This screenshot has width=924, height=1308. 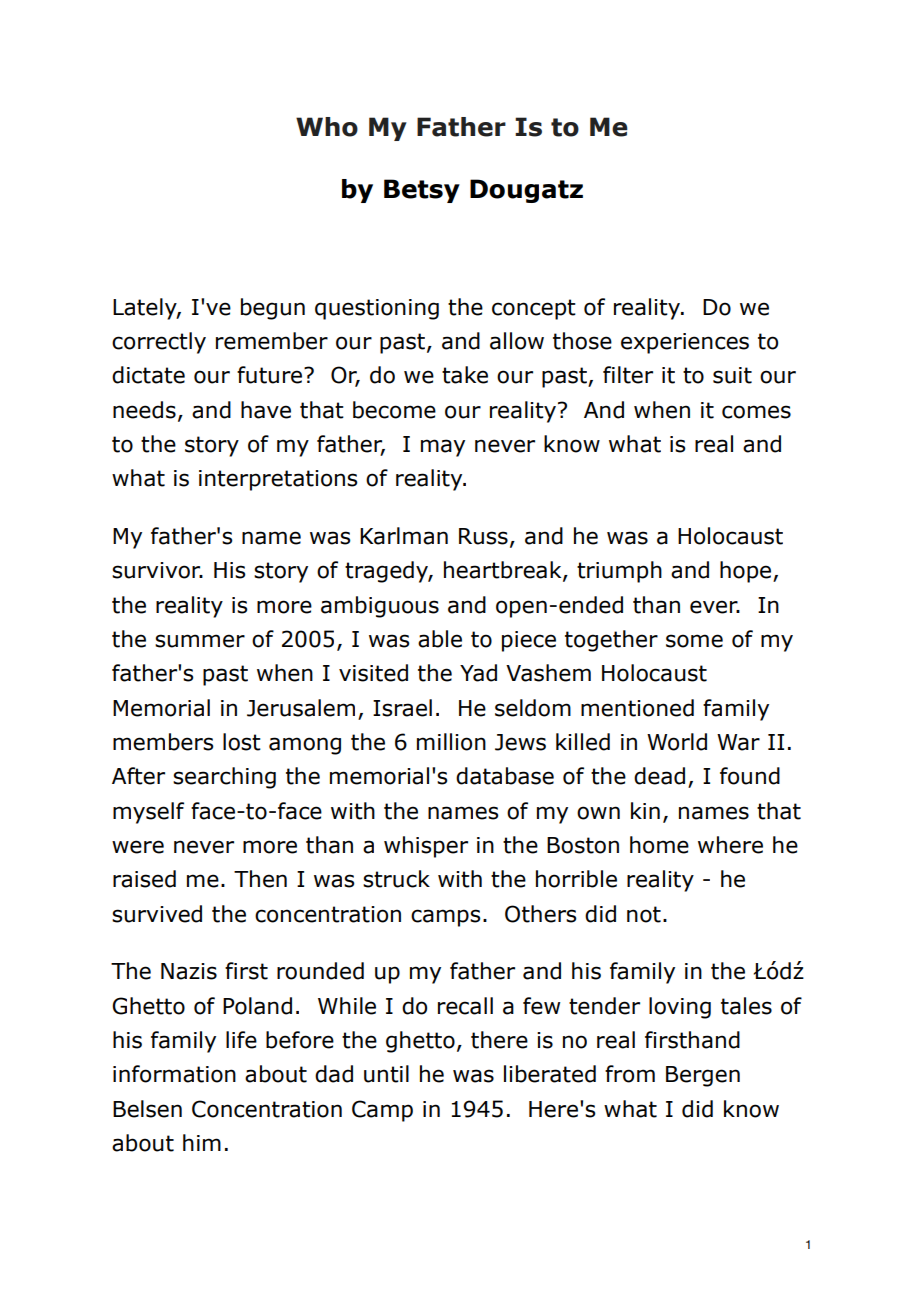 I want to click on Betsy, so click(x=422, y=191).
